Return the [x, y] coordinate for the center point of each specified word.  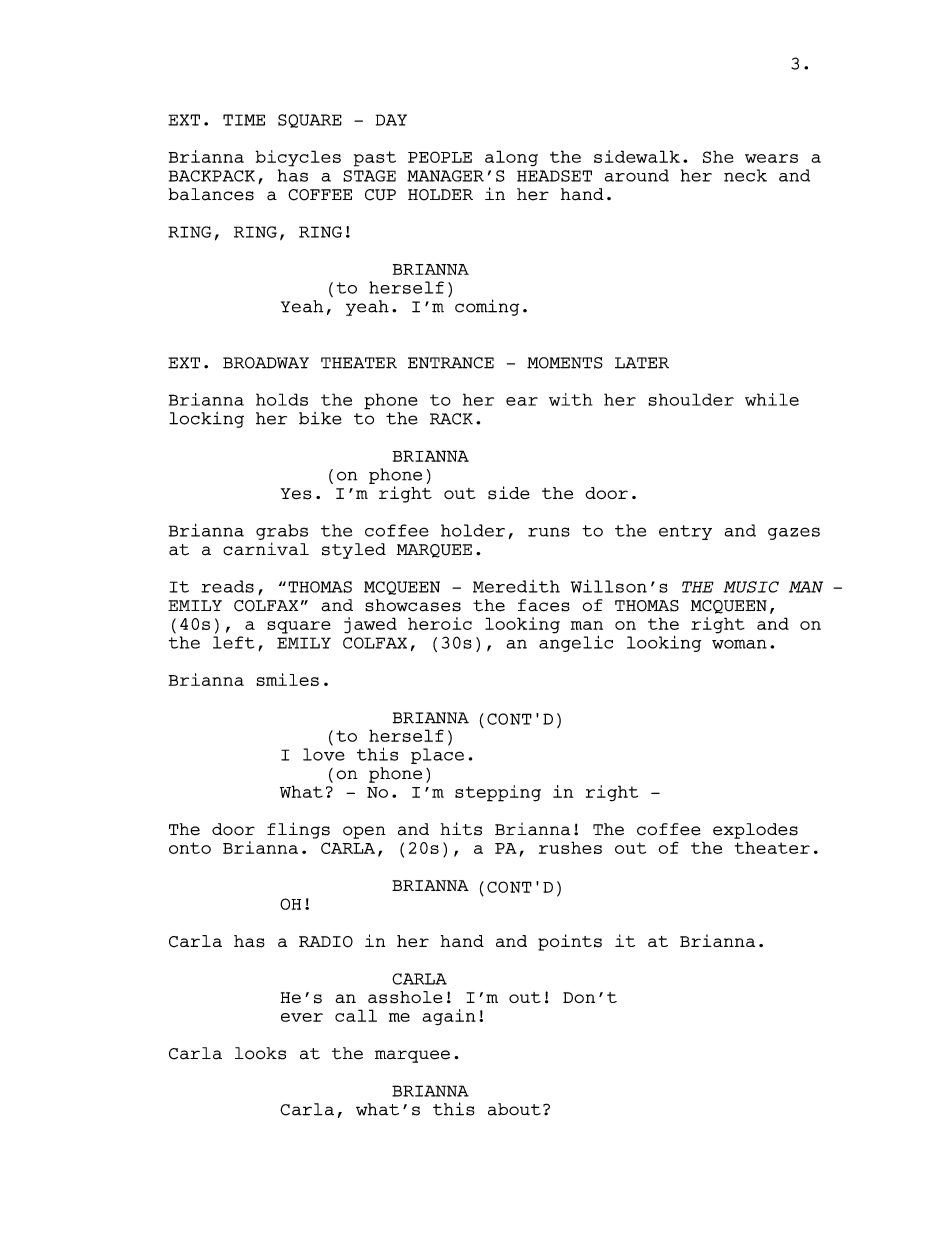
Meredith [516, 586]
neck [745, 175]
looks [260, 1053]
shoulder [691, 399]
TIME [244, 120]
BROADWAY [266, 363]
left [233, 642]
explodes [755, 831]
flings [298, 830]
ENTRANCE [451, 363]
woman [739, 644]
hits [461, 829]
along [511, 158]
